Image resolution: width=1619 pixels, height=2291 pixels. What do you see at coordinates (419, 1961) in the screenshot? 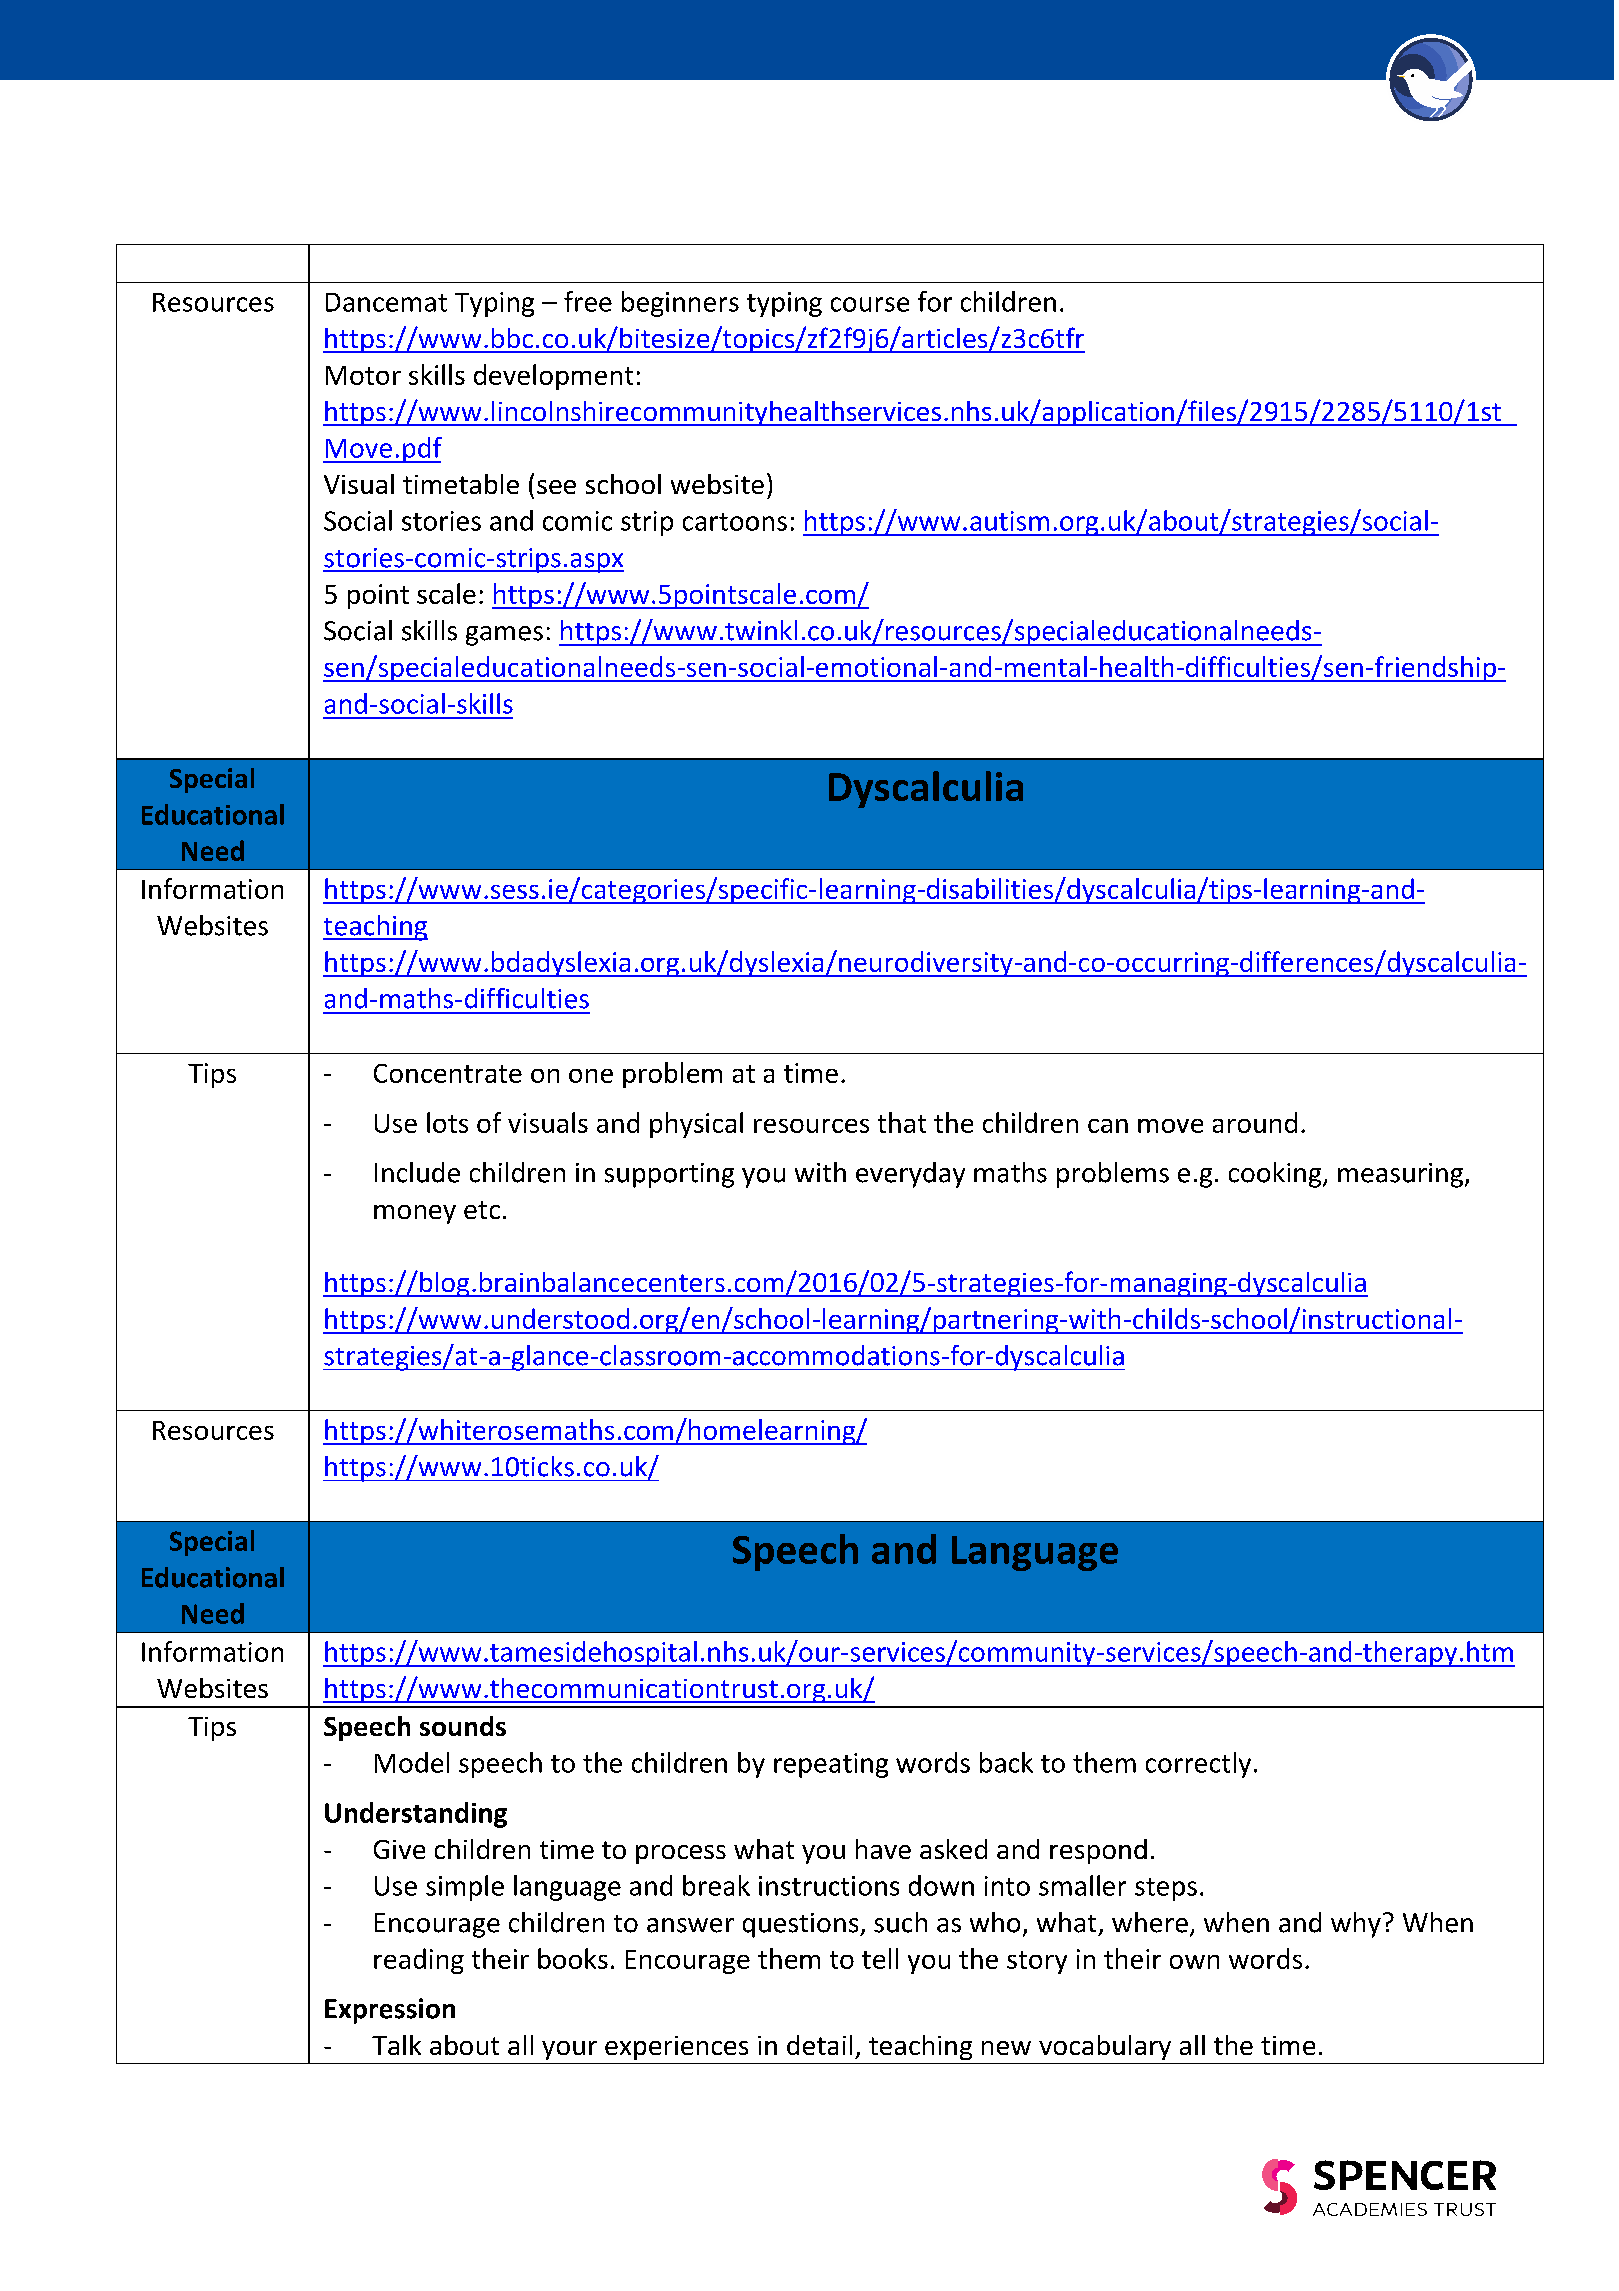
I see `reading` at bounding box center [419, 1961].
